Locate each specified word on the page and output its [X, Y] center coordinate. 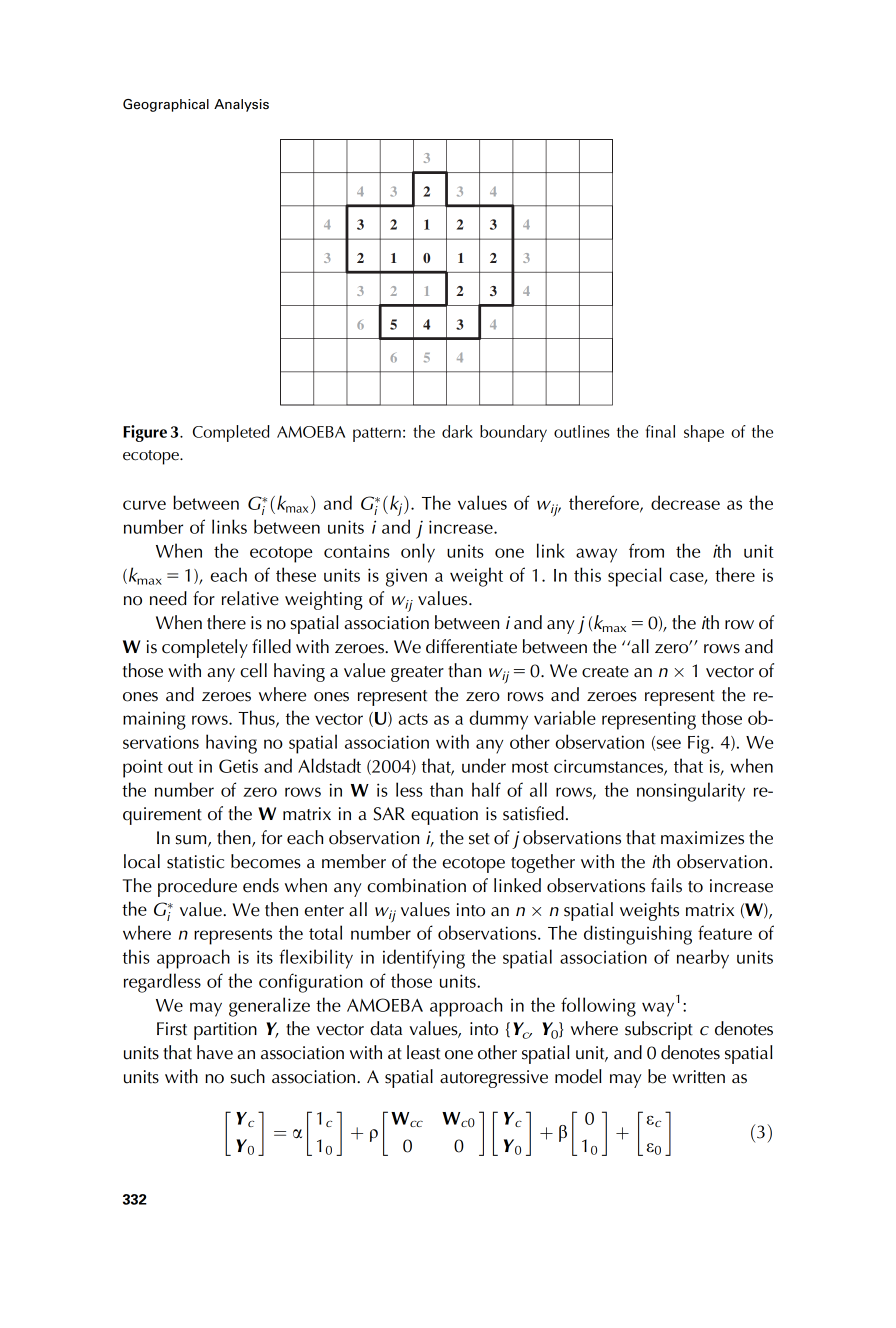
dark [457, 431]
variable [565, 717]
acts [413, 719]
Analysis [241, 105]
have [215, 1052]
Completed [231, 433]
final [660, 431]
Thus [257, 718]
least [423, 1052]
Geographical [166, 105]
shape [704, 433]
